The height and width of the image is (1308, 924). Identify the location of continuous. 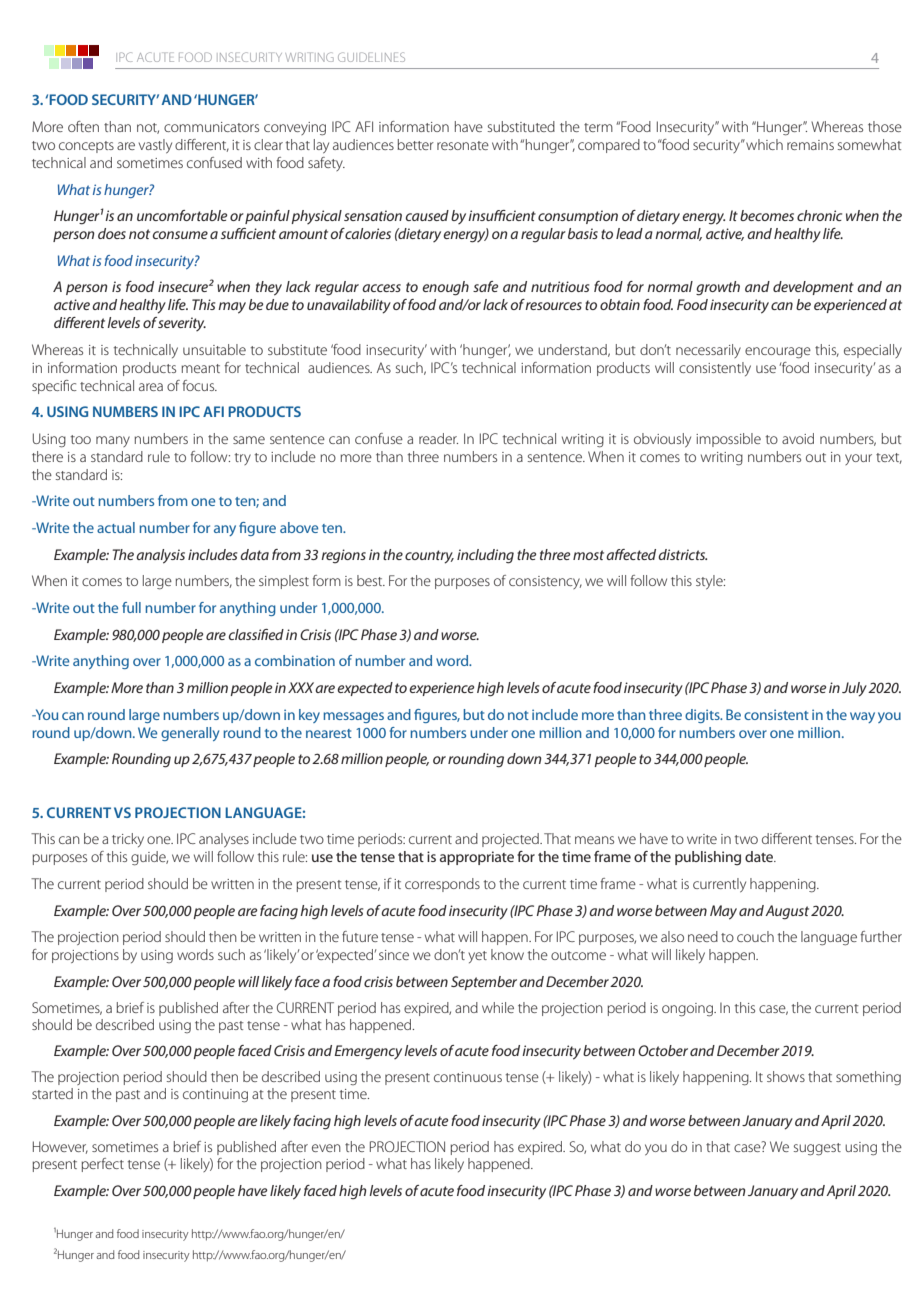
(468, 1077).
